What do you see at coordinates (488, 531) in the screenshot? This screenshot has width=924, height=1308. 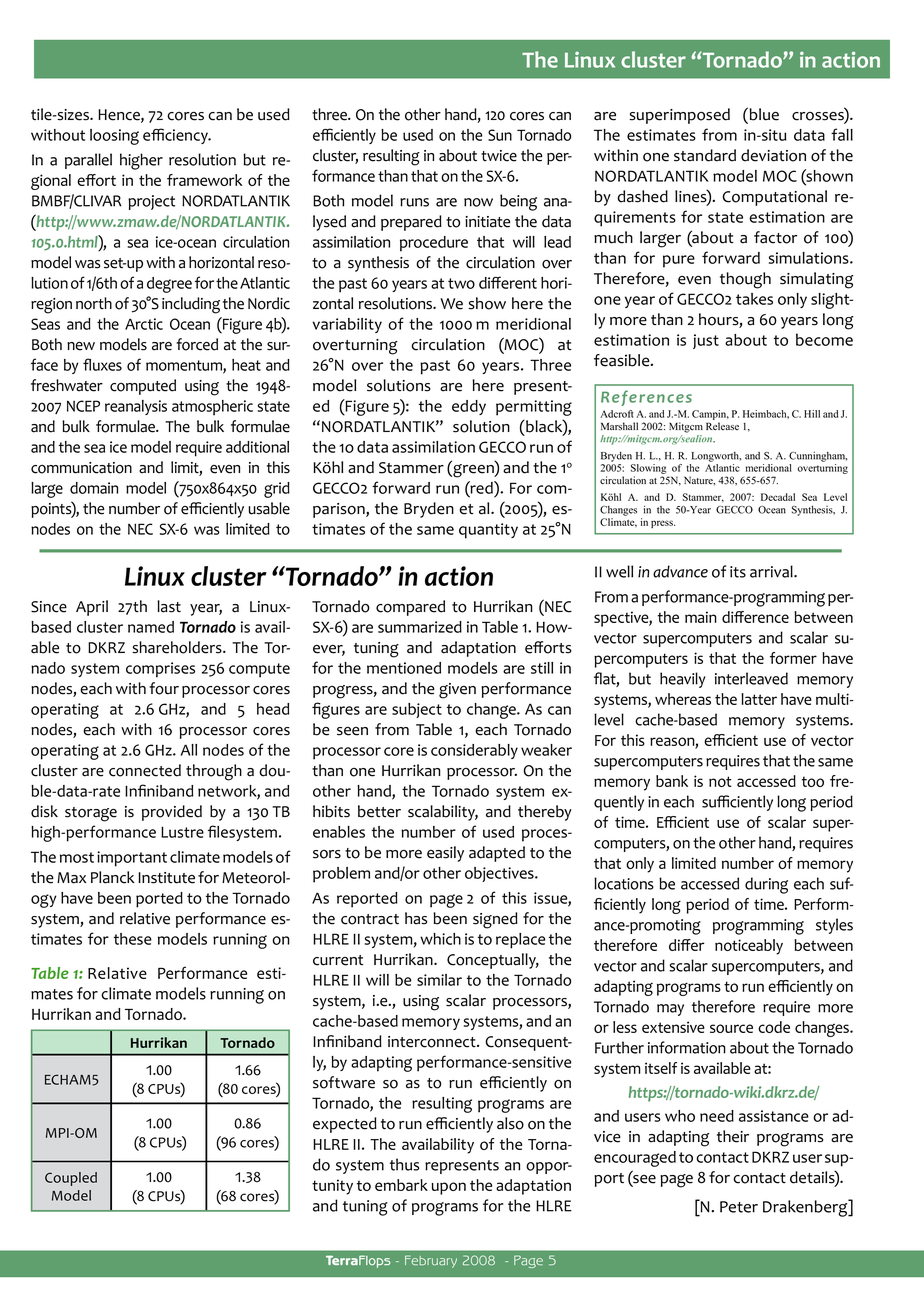 I see `quantity` at bounding box center [488, 531].
